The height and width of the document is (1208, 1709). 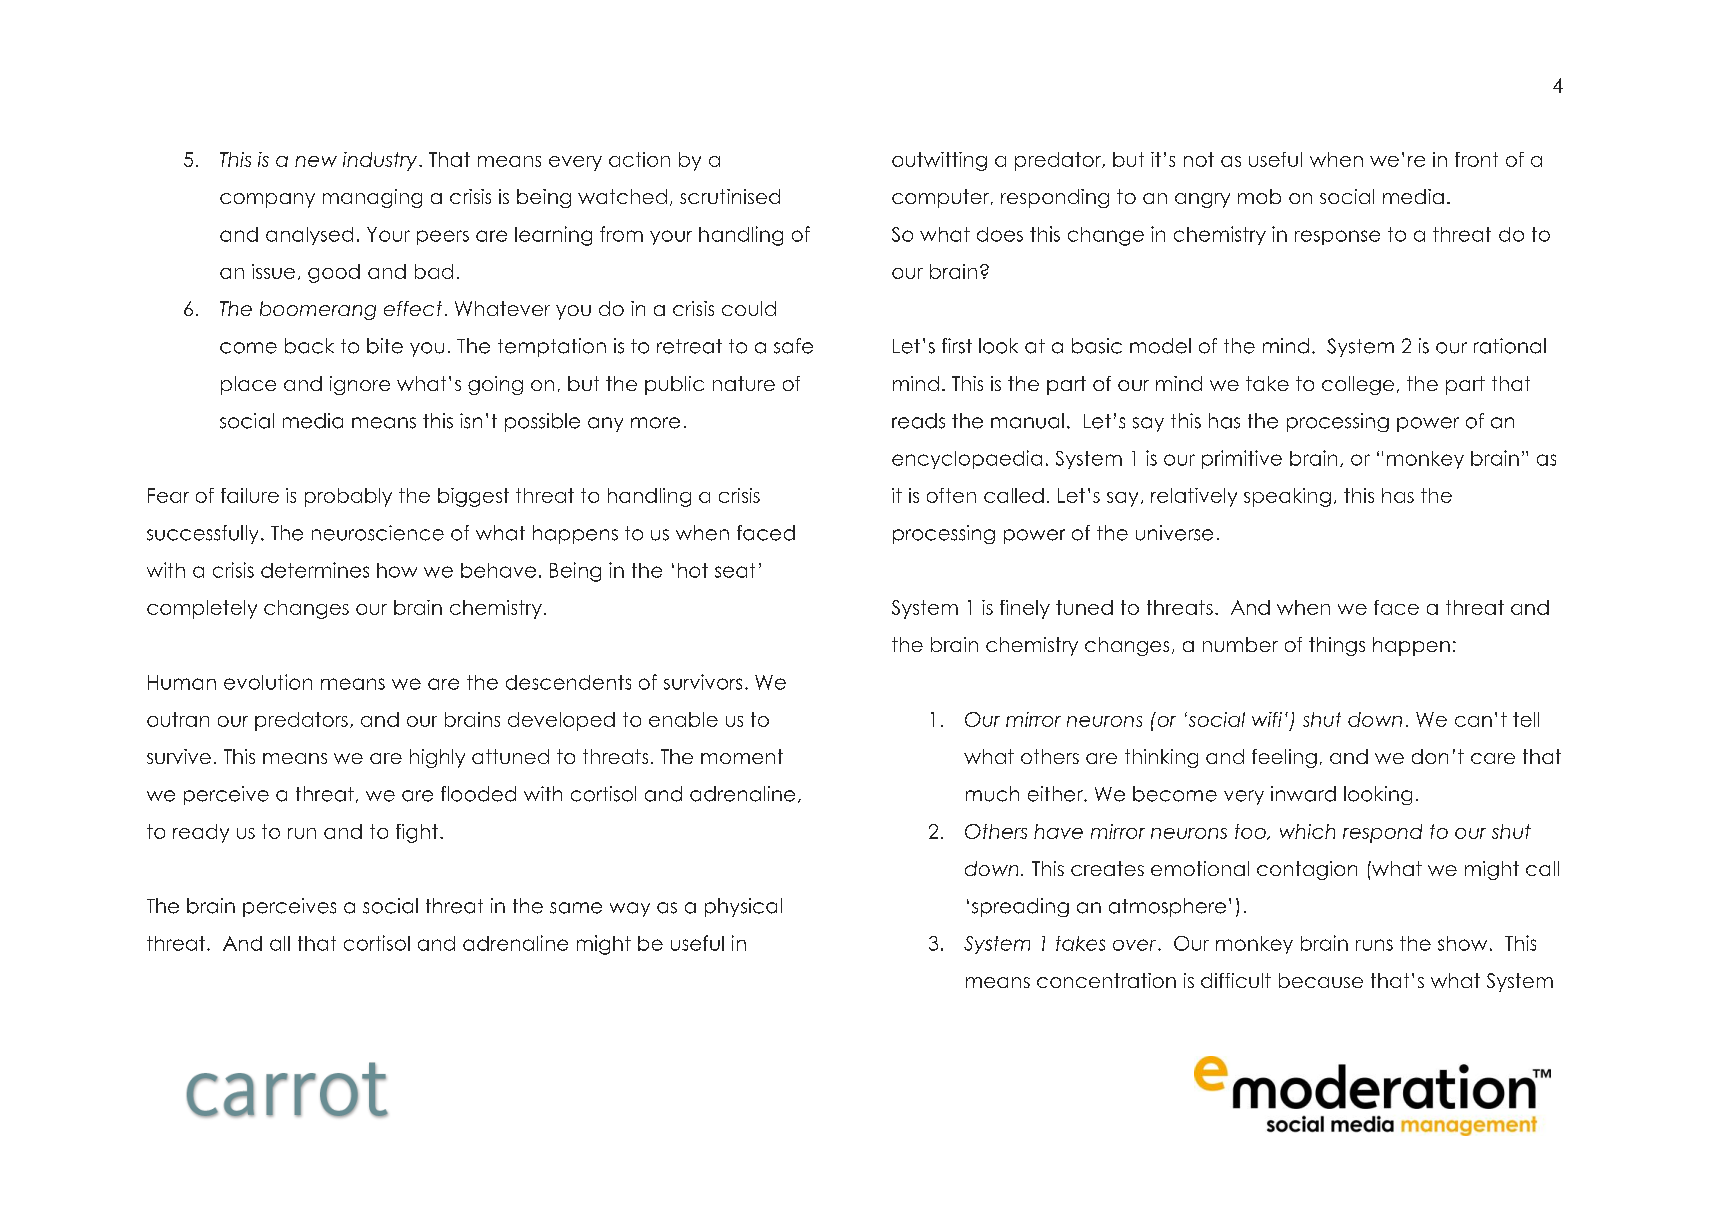 I want to click on survivors, so click(x=703, y=682).
